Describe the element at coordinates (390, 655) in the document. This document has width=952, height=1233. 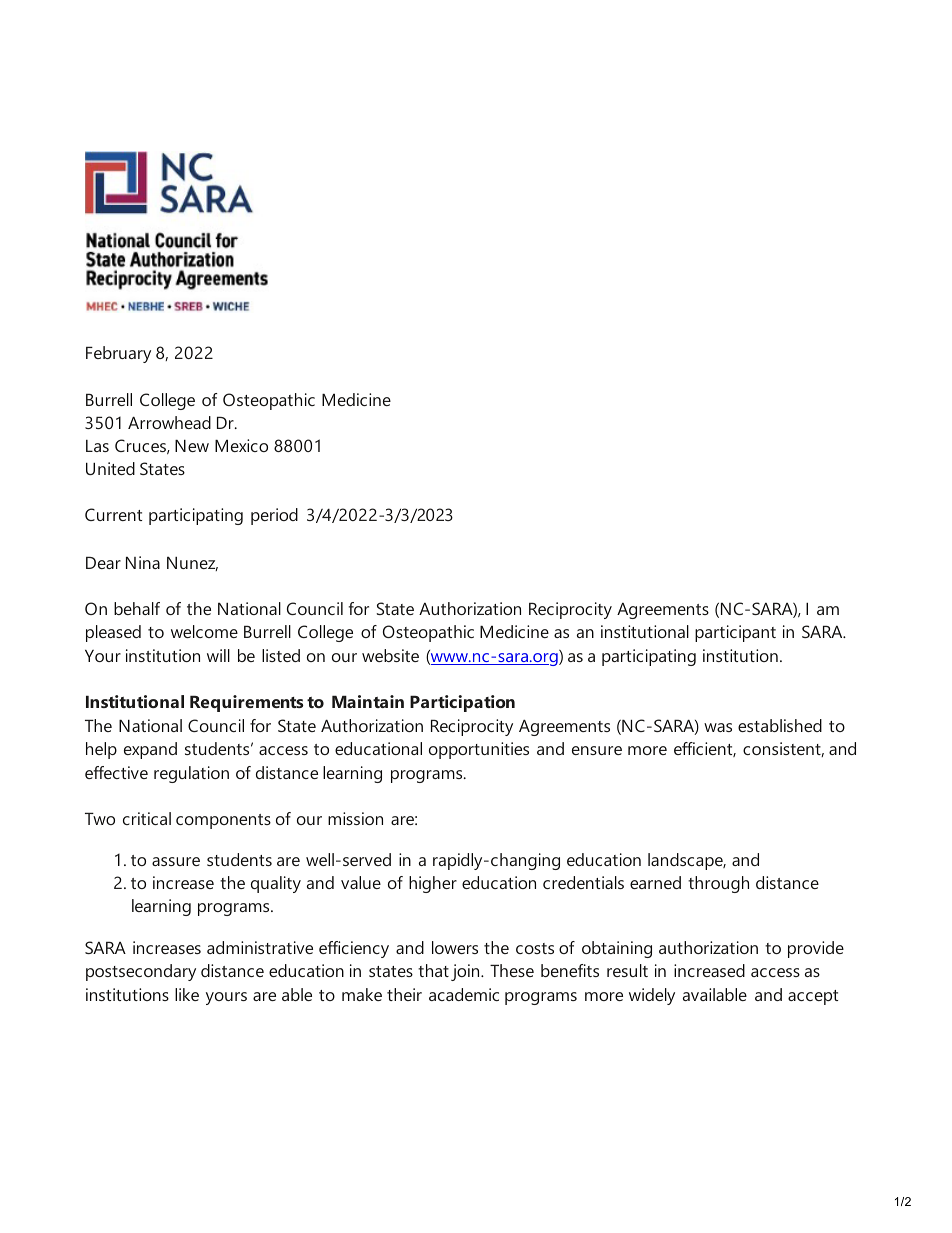
I see `website` at that location.
